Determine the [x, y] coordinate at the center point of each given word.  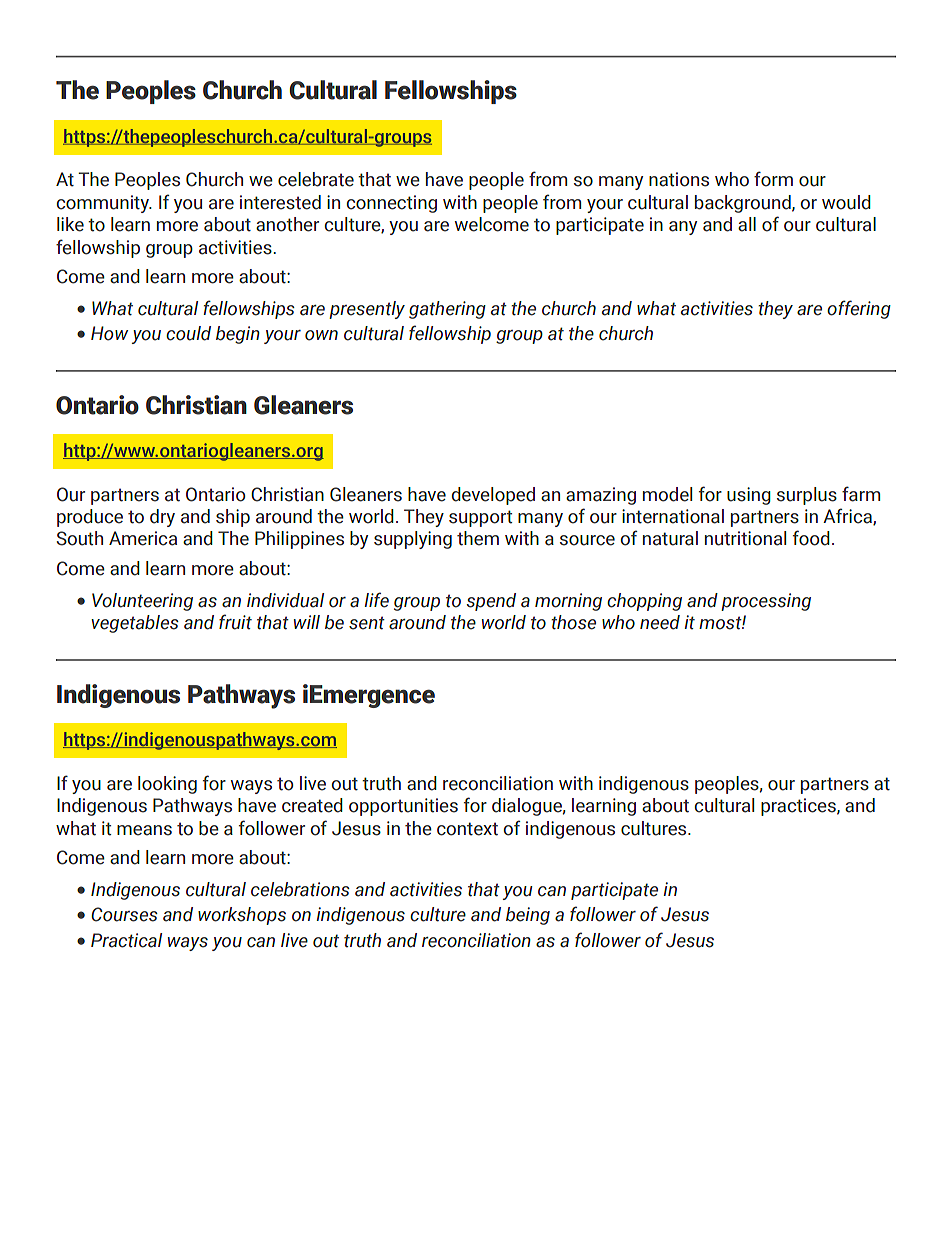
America [143, 538]
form [773, 179]
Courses [124, 914]
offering [859, 309]
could [188, 333]
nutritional [745, 538]
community [103, 204]
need [660, 622]
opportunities [403, 807]
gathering [447, 310]
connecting [391, 204]
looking [167, 785]
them [478, 538]
